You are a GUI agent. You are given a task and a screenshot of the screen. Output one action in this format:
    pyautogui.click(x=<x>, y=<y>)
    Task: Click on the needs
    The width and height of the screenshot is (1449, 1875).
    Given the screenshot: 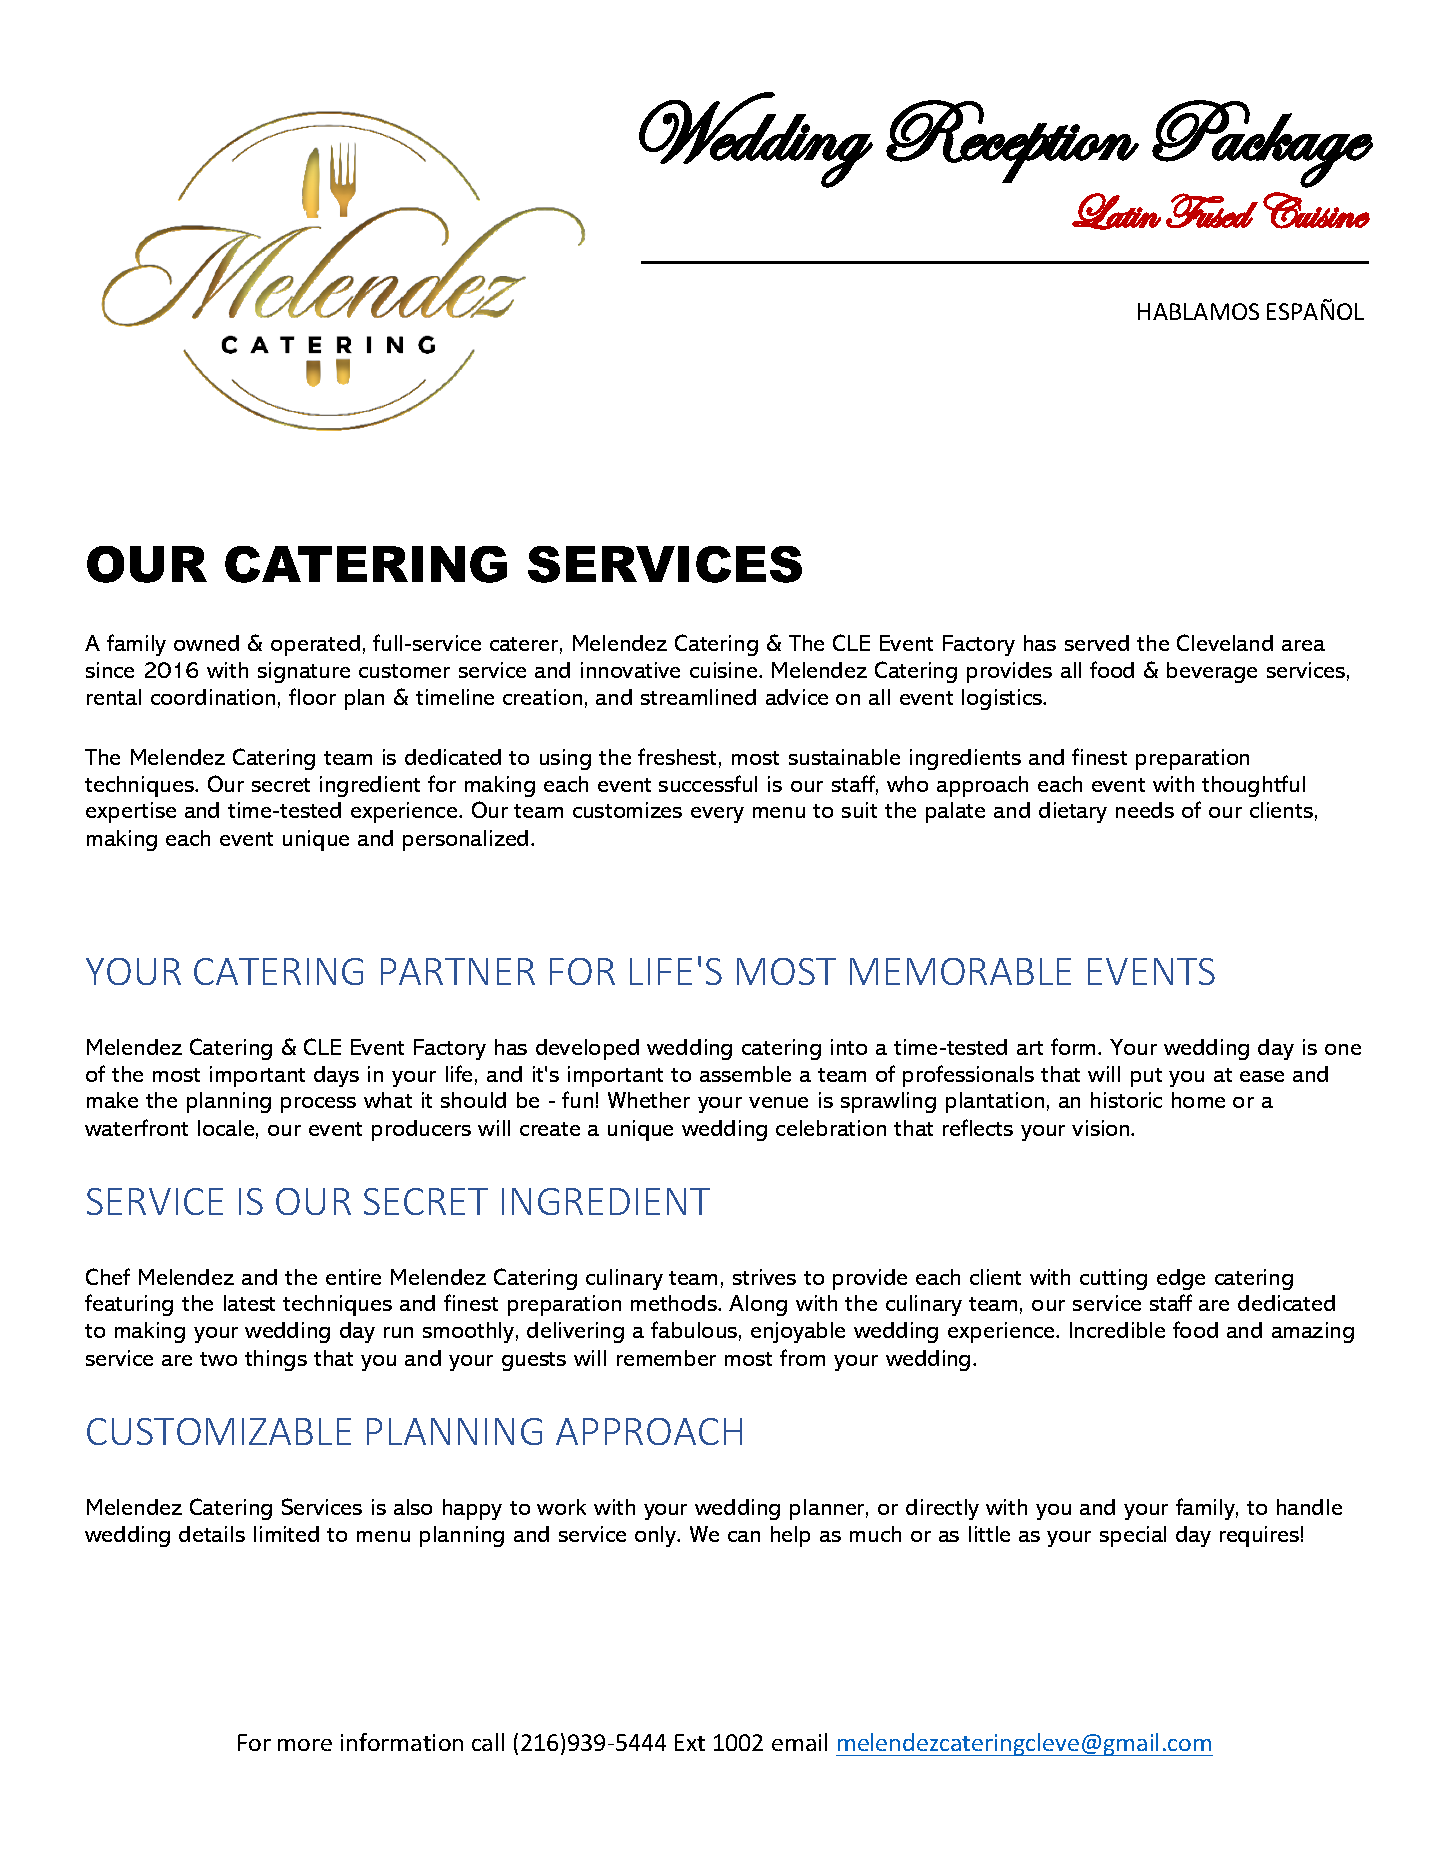 What is the action you would take?
    pyautogui.click(x=1145, y=810)
